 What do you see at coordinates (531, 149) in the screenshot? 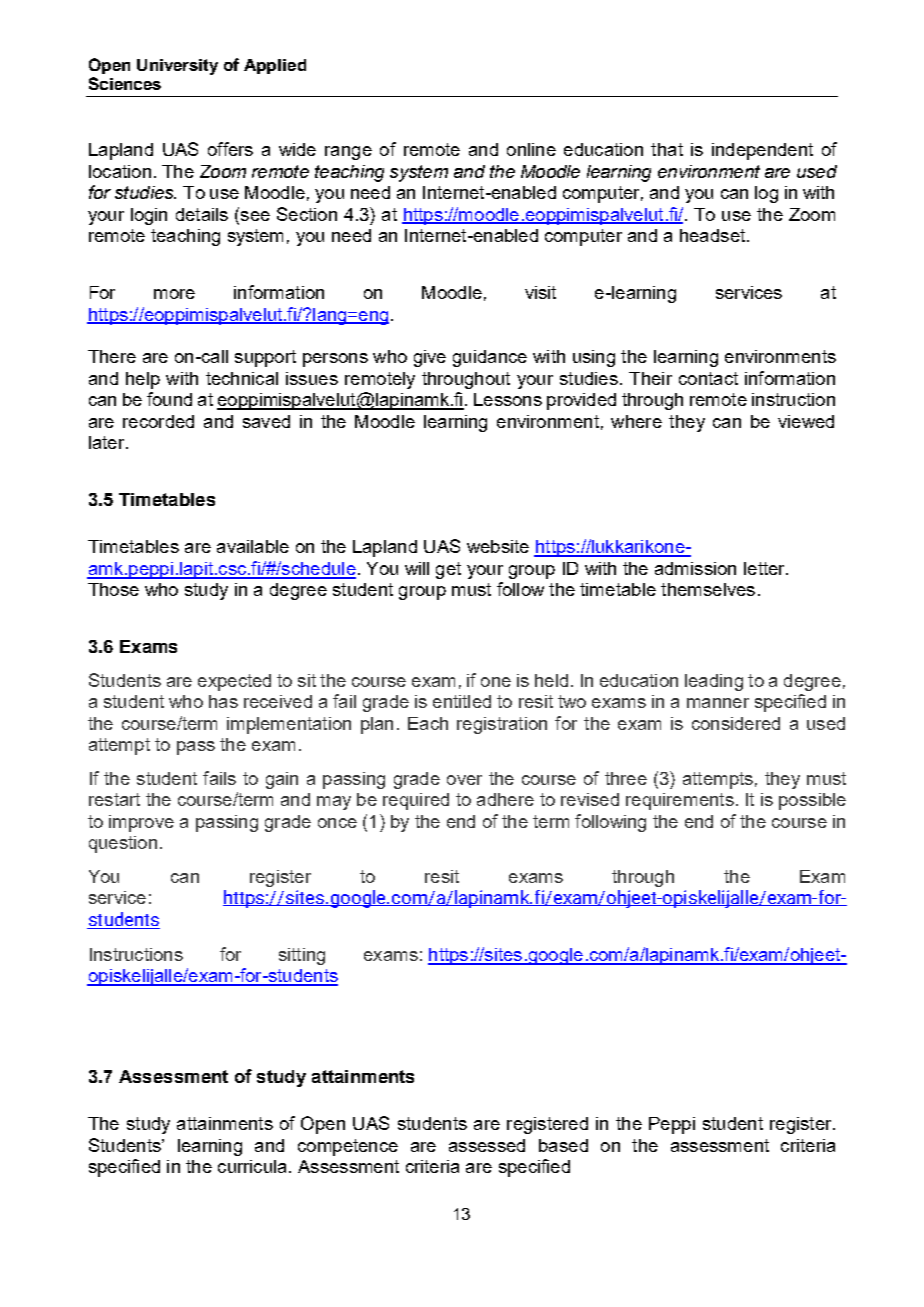
I see `online` at bounding box center [531, 149].
